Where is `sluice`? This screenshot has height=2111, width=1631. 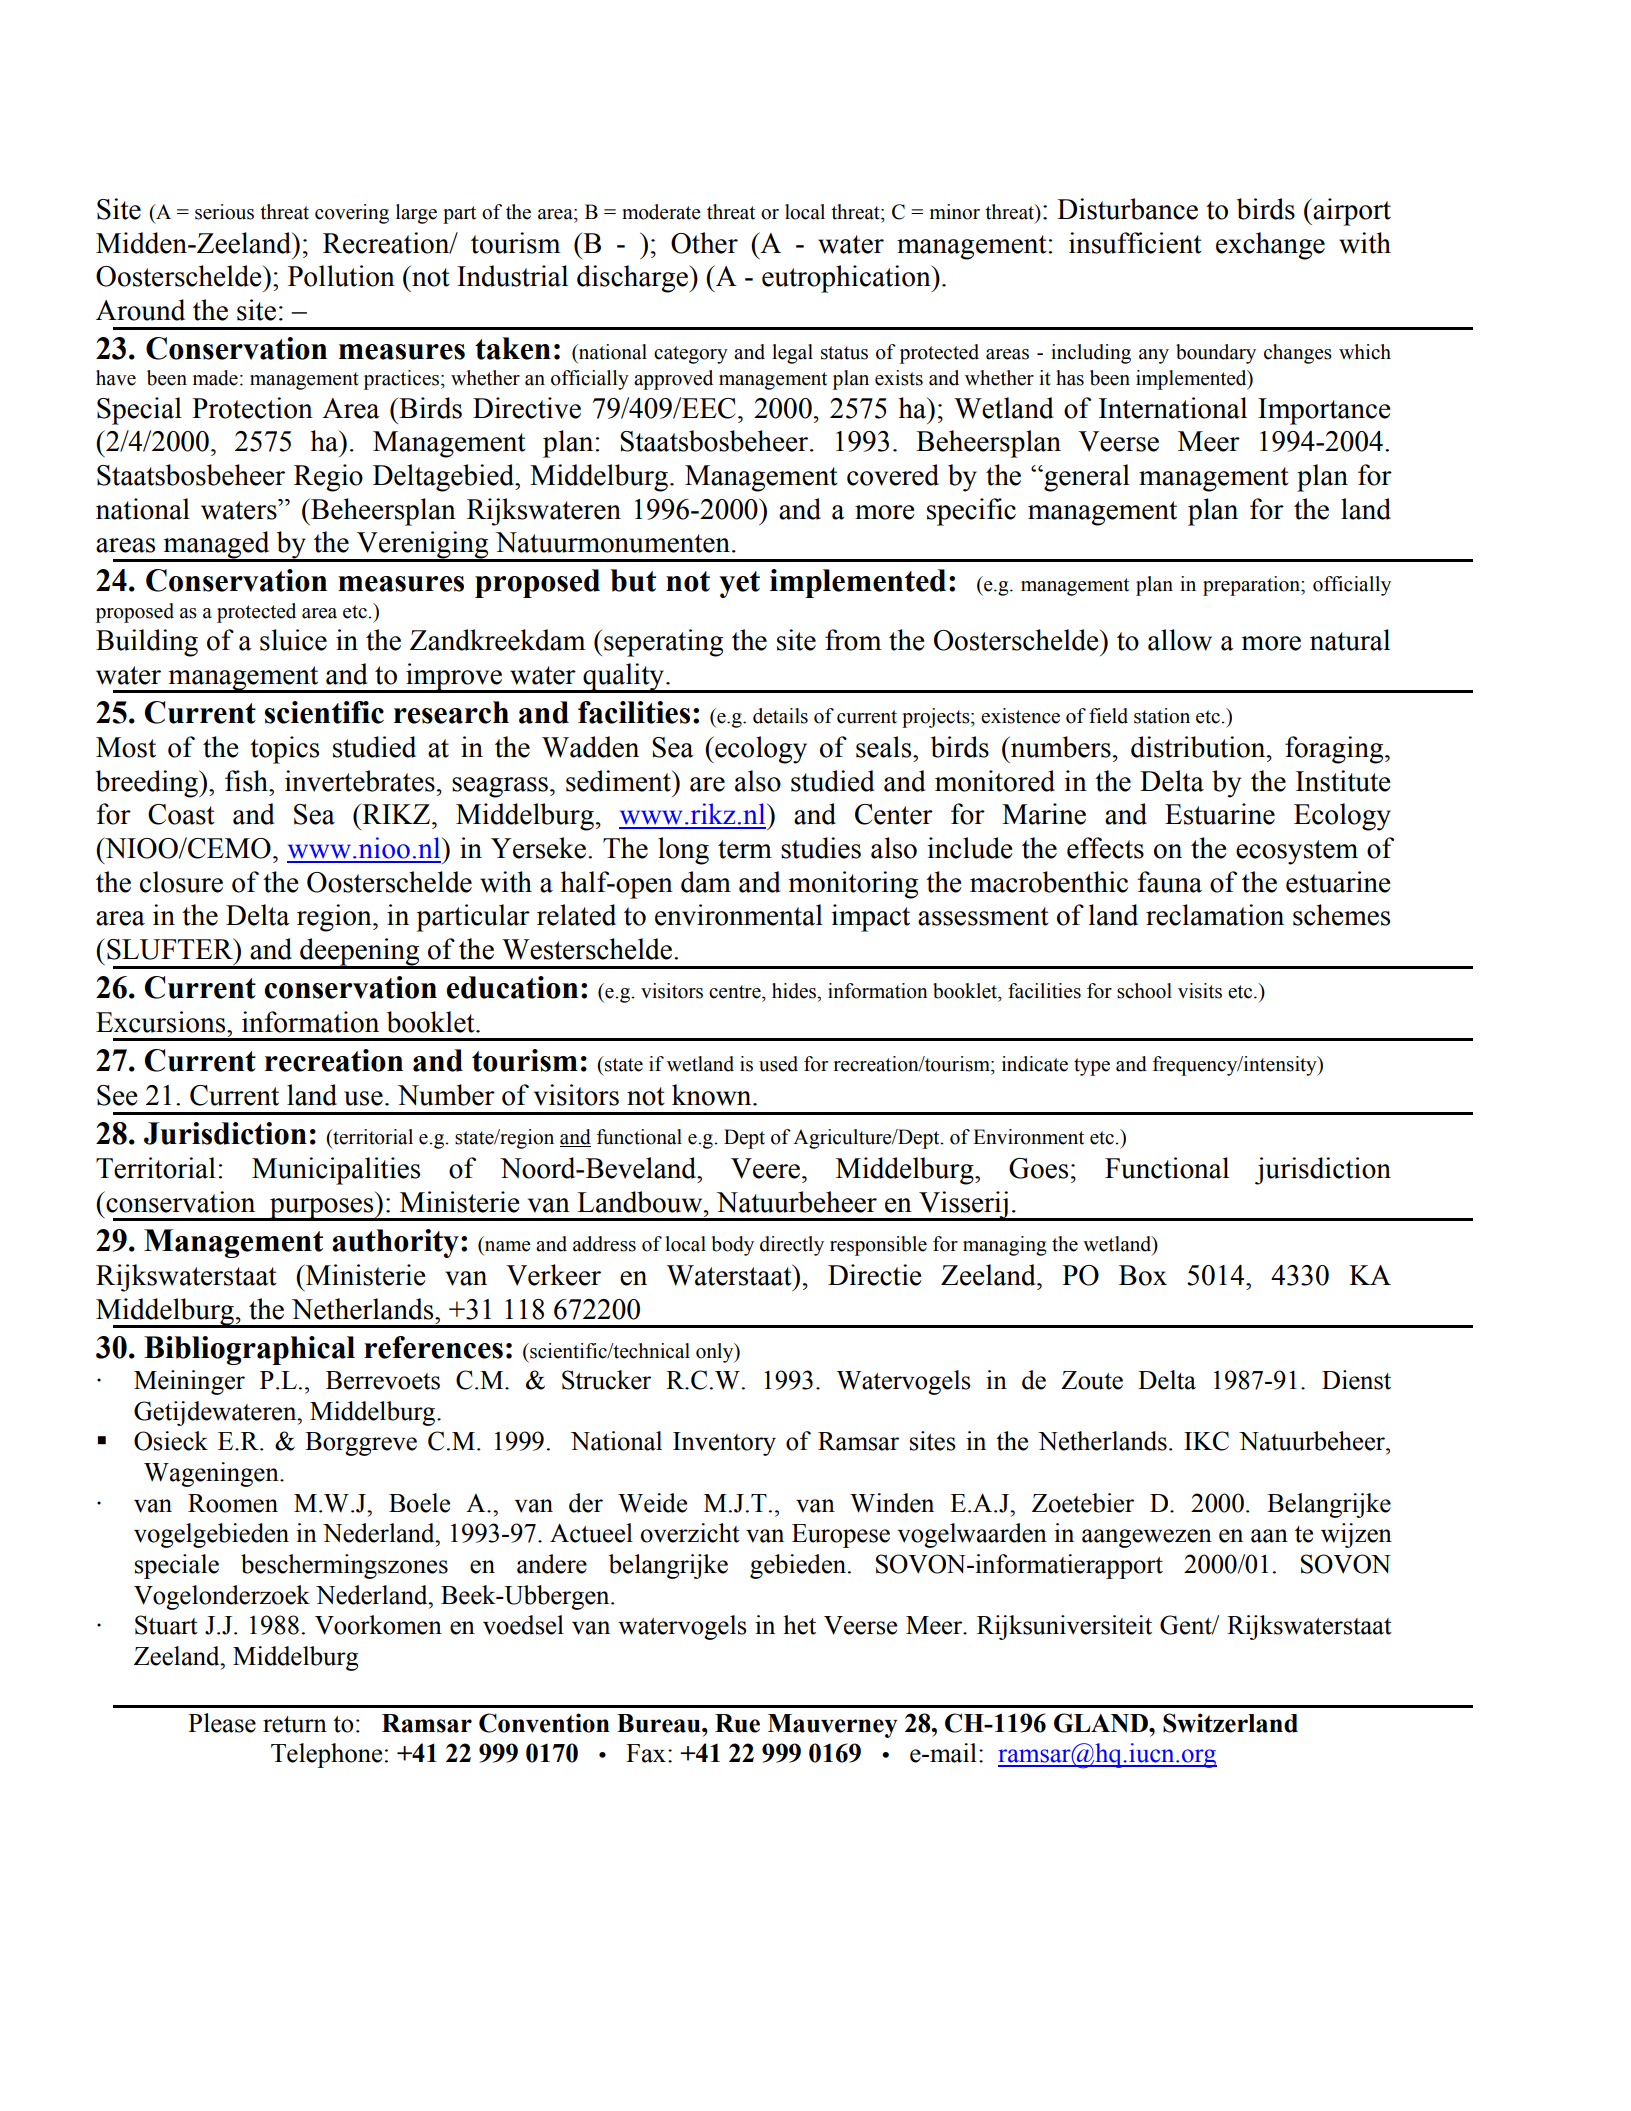
sluice is located at coordinates (293, 640).
